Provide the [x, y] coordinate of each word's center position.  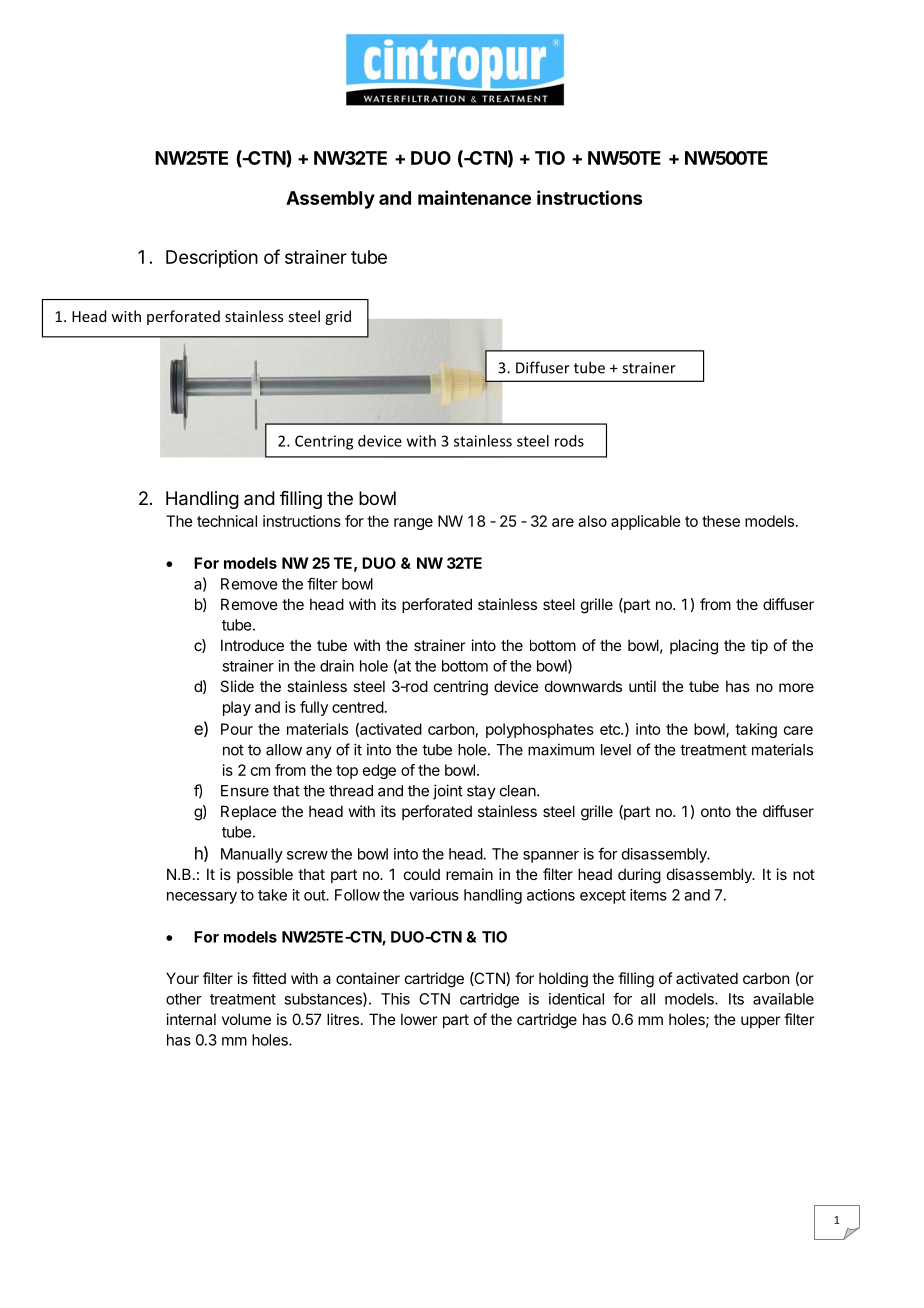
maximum [561, 749]
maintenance [474, 197]
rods [569, 441]
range [413, 524]
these [721, 521]
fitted [269, 978]
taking [756, 730]
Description [212, 259]
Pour [237, 729]
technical [227, 521]
